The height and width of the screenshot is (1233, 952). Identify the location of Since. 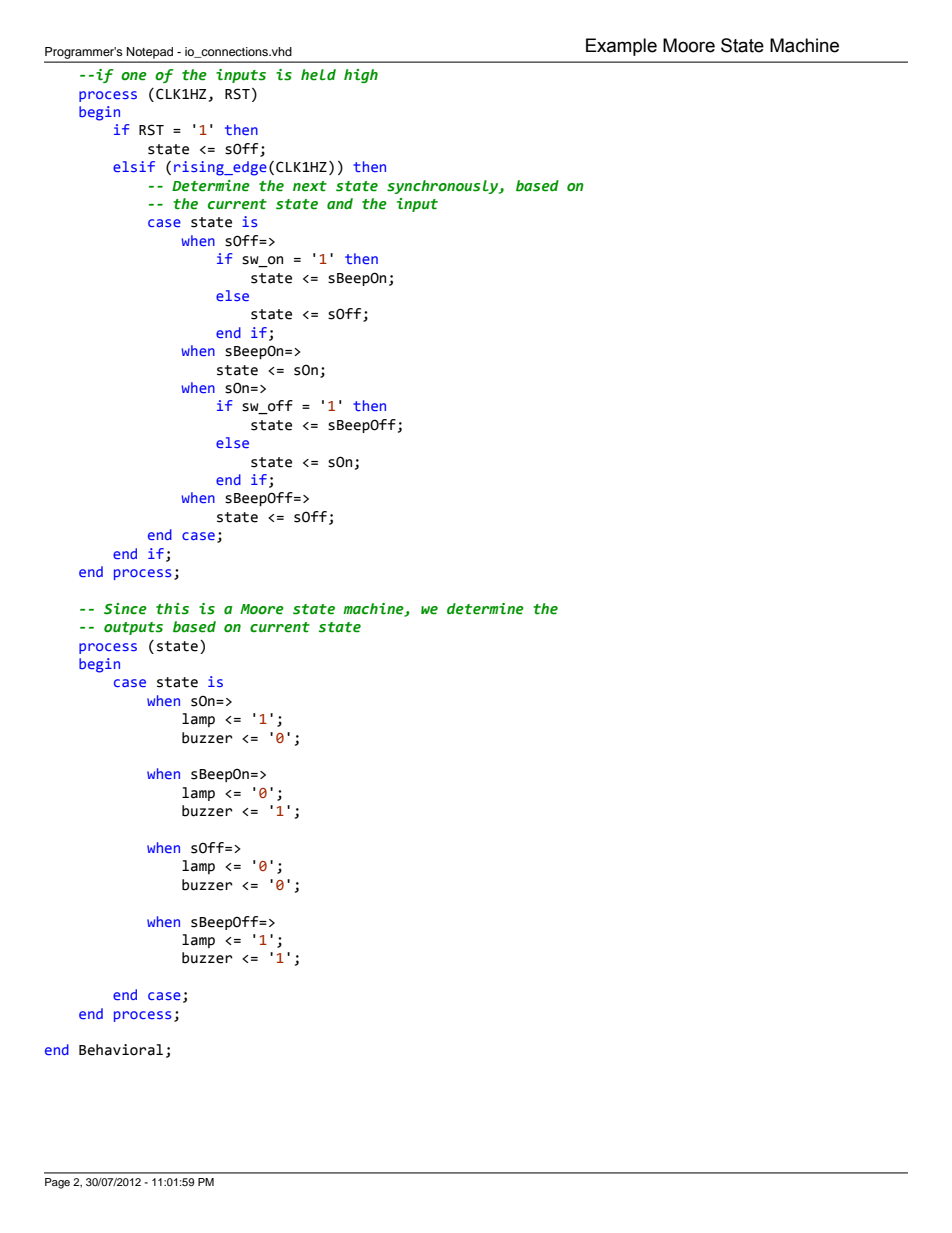
(125, 609).
